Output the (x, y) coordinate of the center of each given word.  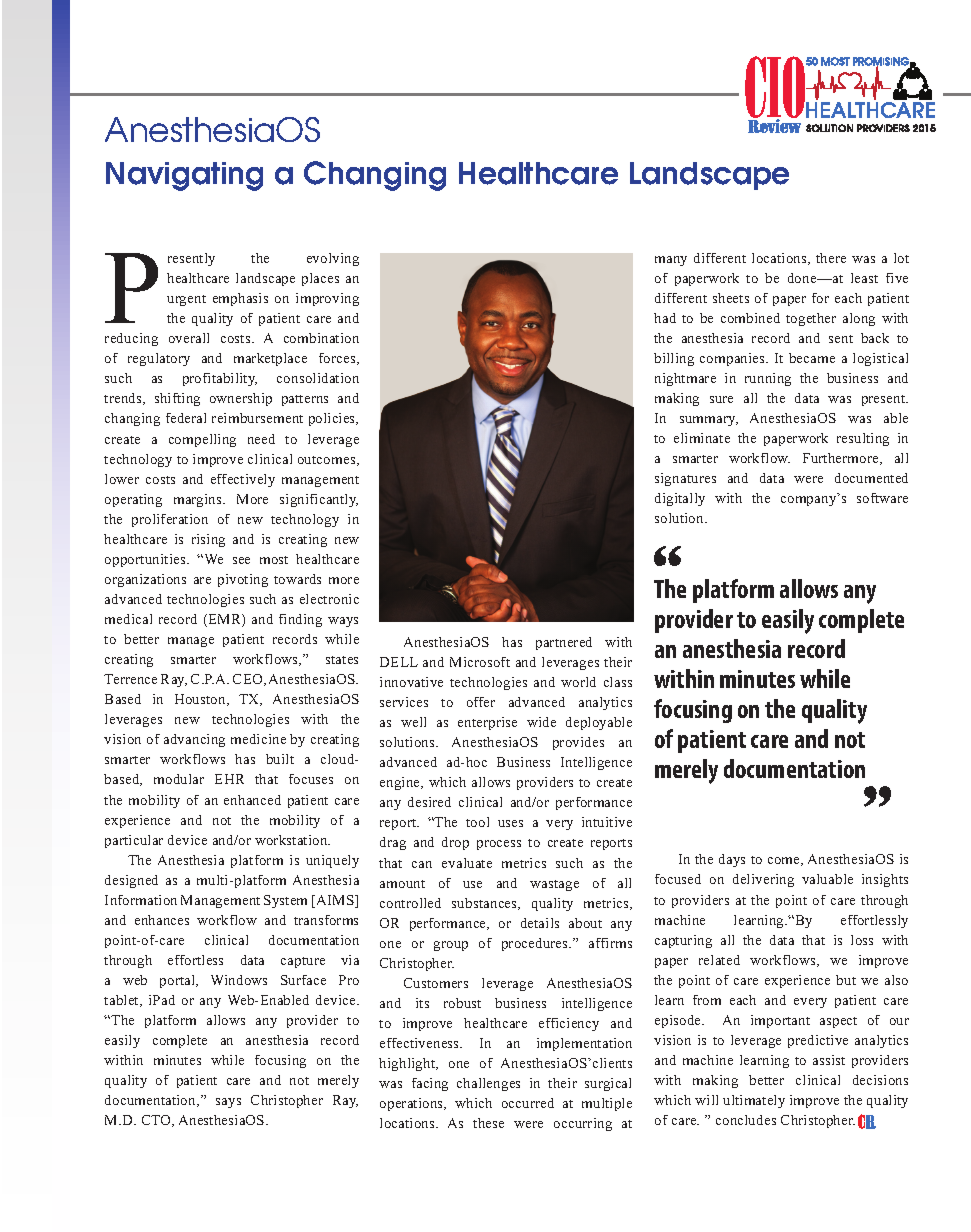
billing (674, 359)
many (671, 261)
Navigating (184, 176)
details (540, 923)
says (228, 1103)
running (768, 379)
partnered (564, 643)
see (241, 560)
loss (862, 940)
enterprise (487, 723)
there (831, 258)
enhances (162, 920)
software (882, 498)
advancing (194, 740)
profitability (220, 379)
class (618, 682)
